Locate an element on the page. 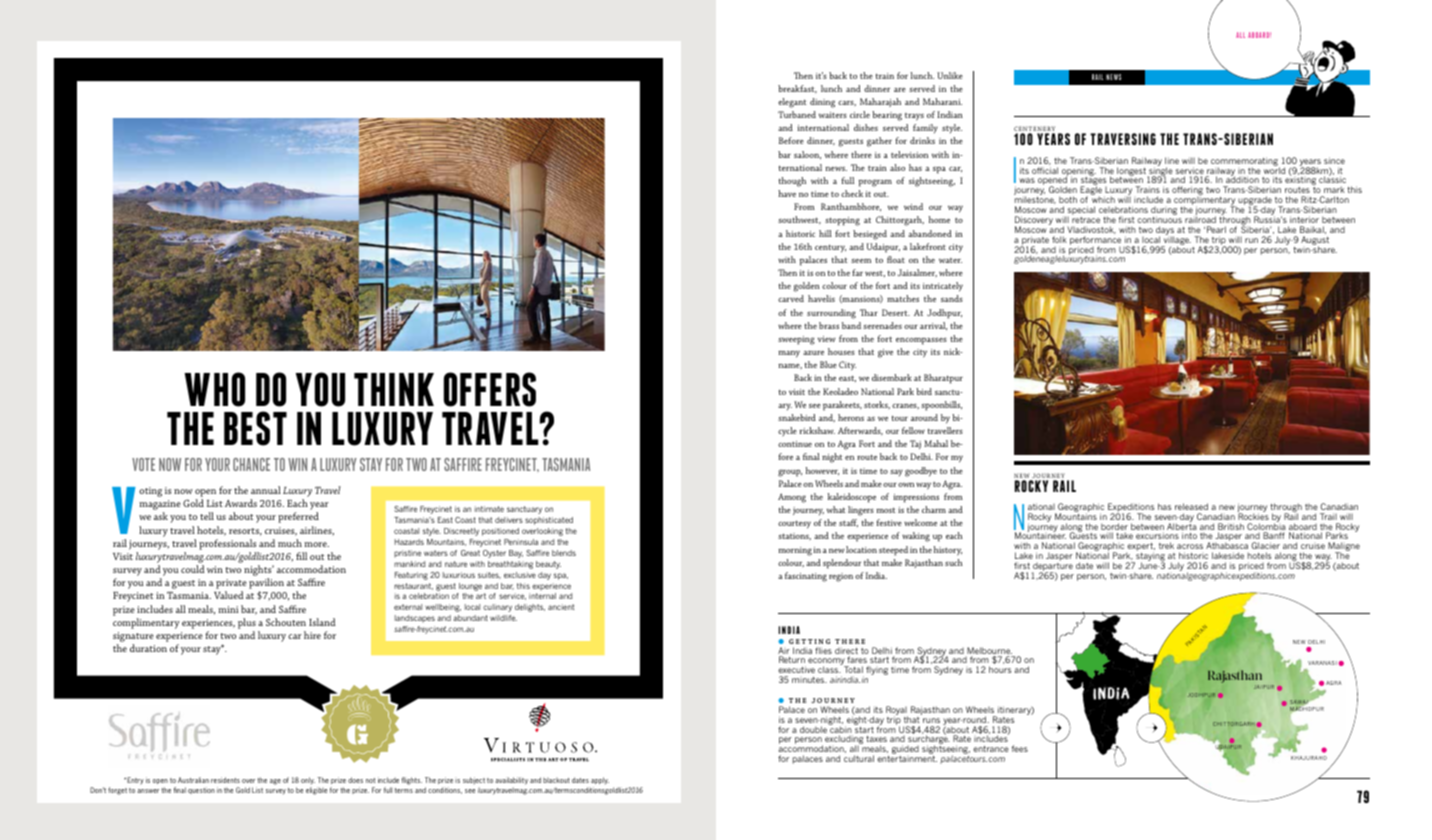 The height and width of the image is (840, 1432). across is located at coordinates (1190, 546).
